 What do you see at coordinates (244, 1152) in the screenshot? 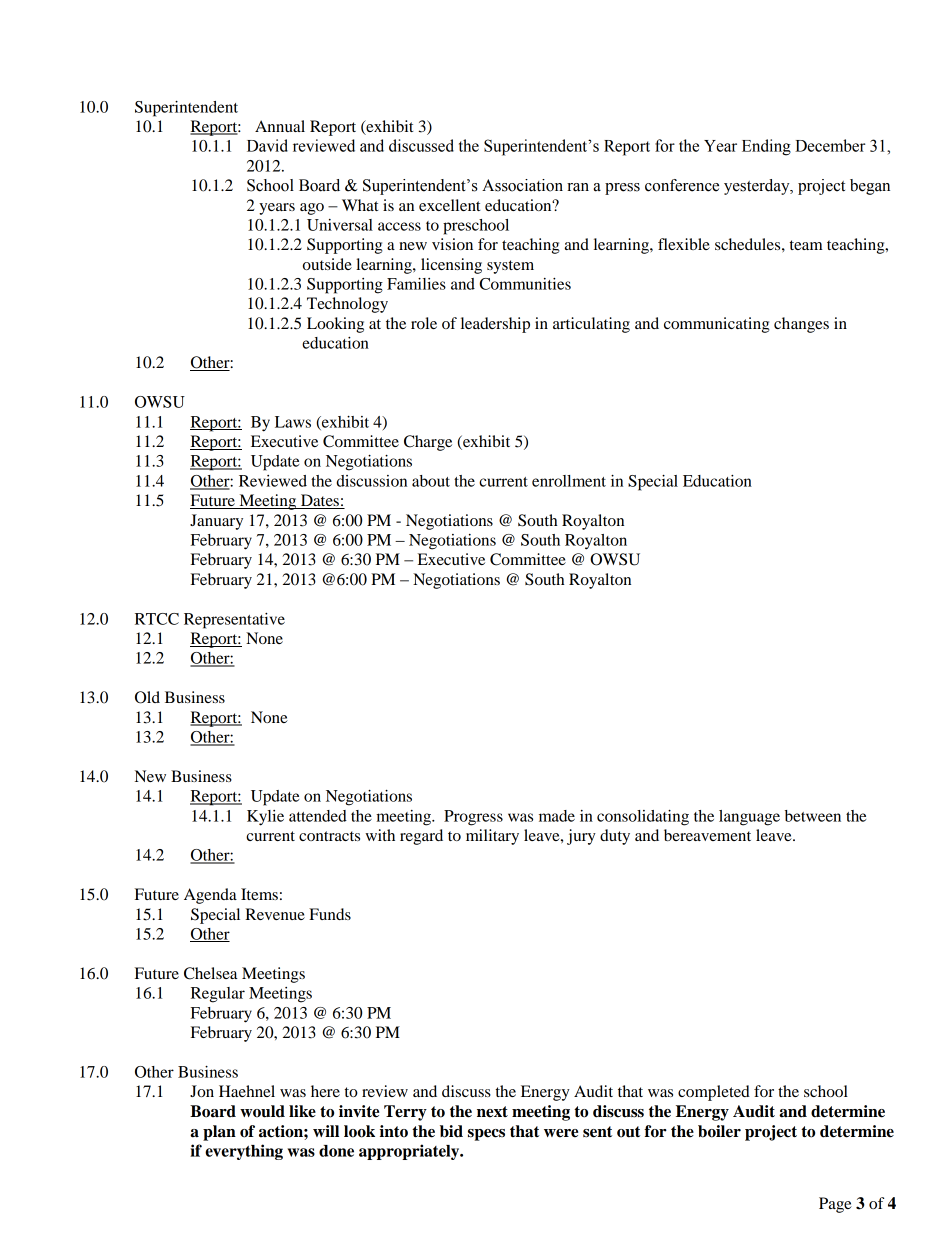
I see `everything` at bounding box center [244, 1152].
